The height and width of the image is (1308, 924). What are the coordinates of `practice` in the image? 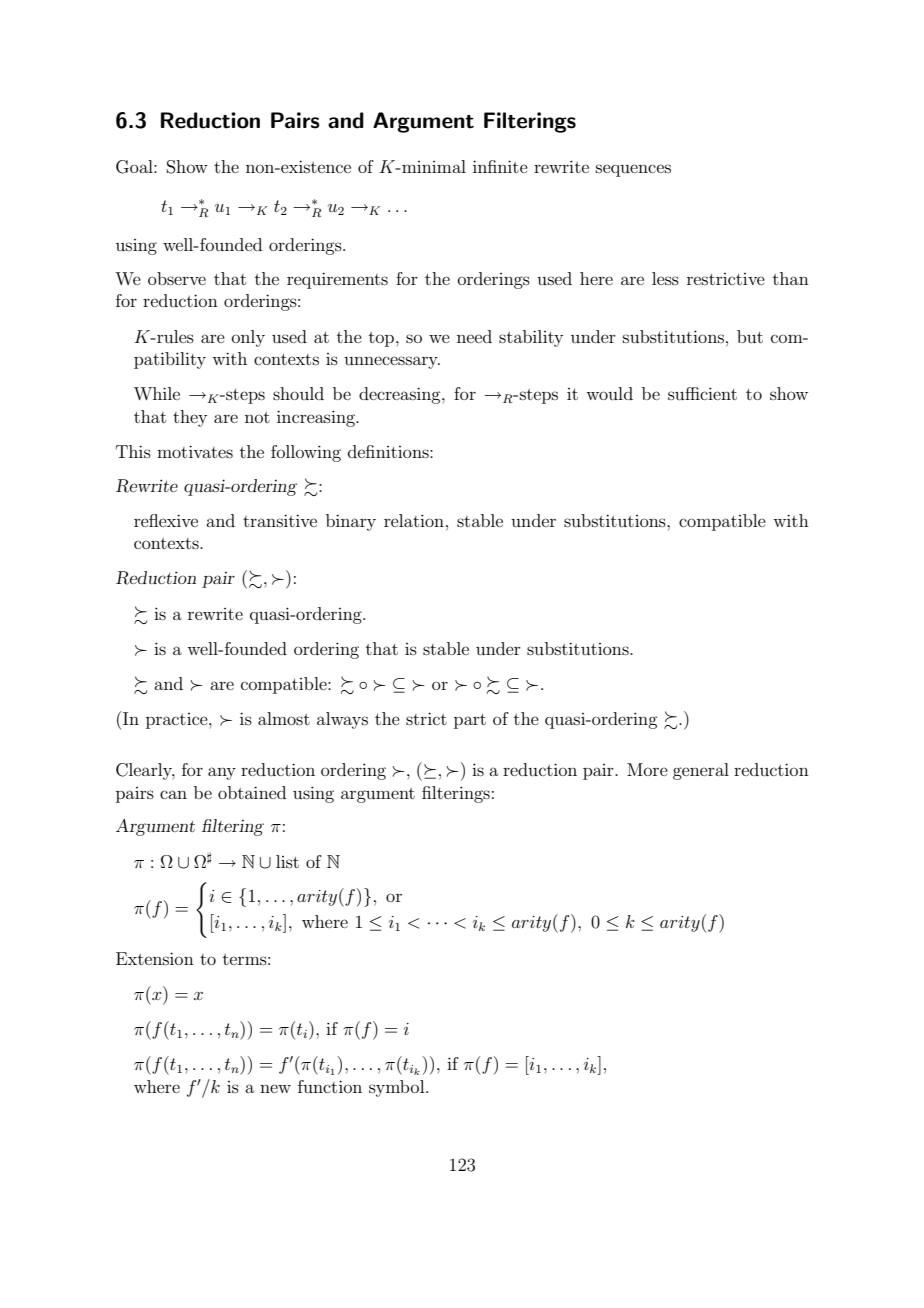 It's located at (178, 721).
